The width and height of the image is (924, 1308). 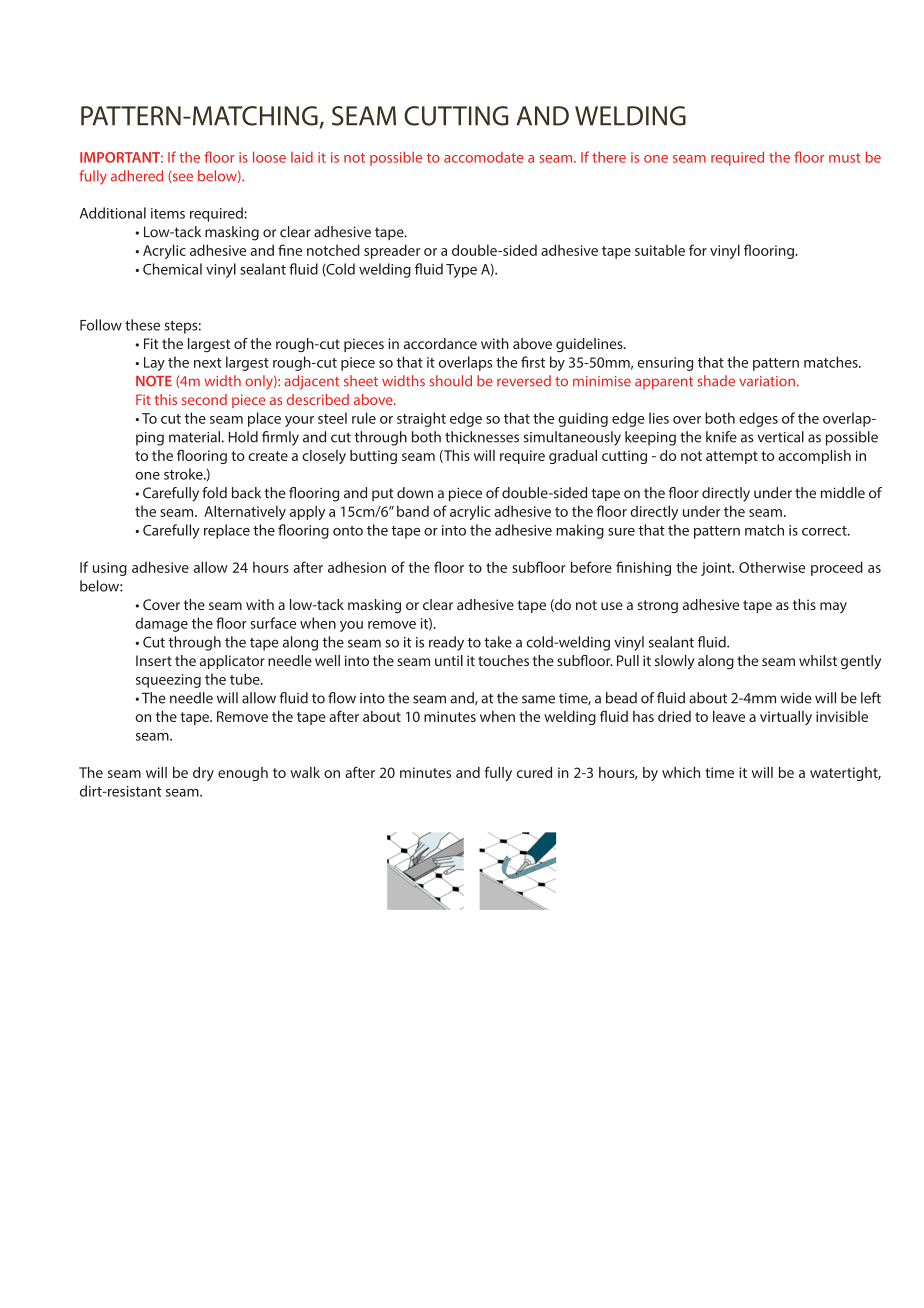 What do you see at coordinates (786, 718) in the image?
I see `virtually` at bounding box center [786, 718].
